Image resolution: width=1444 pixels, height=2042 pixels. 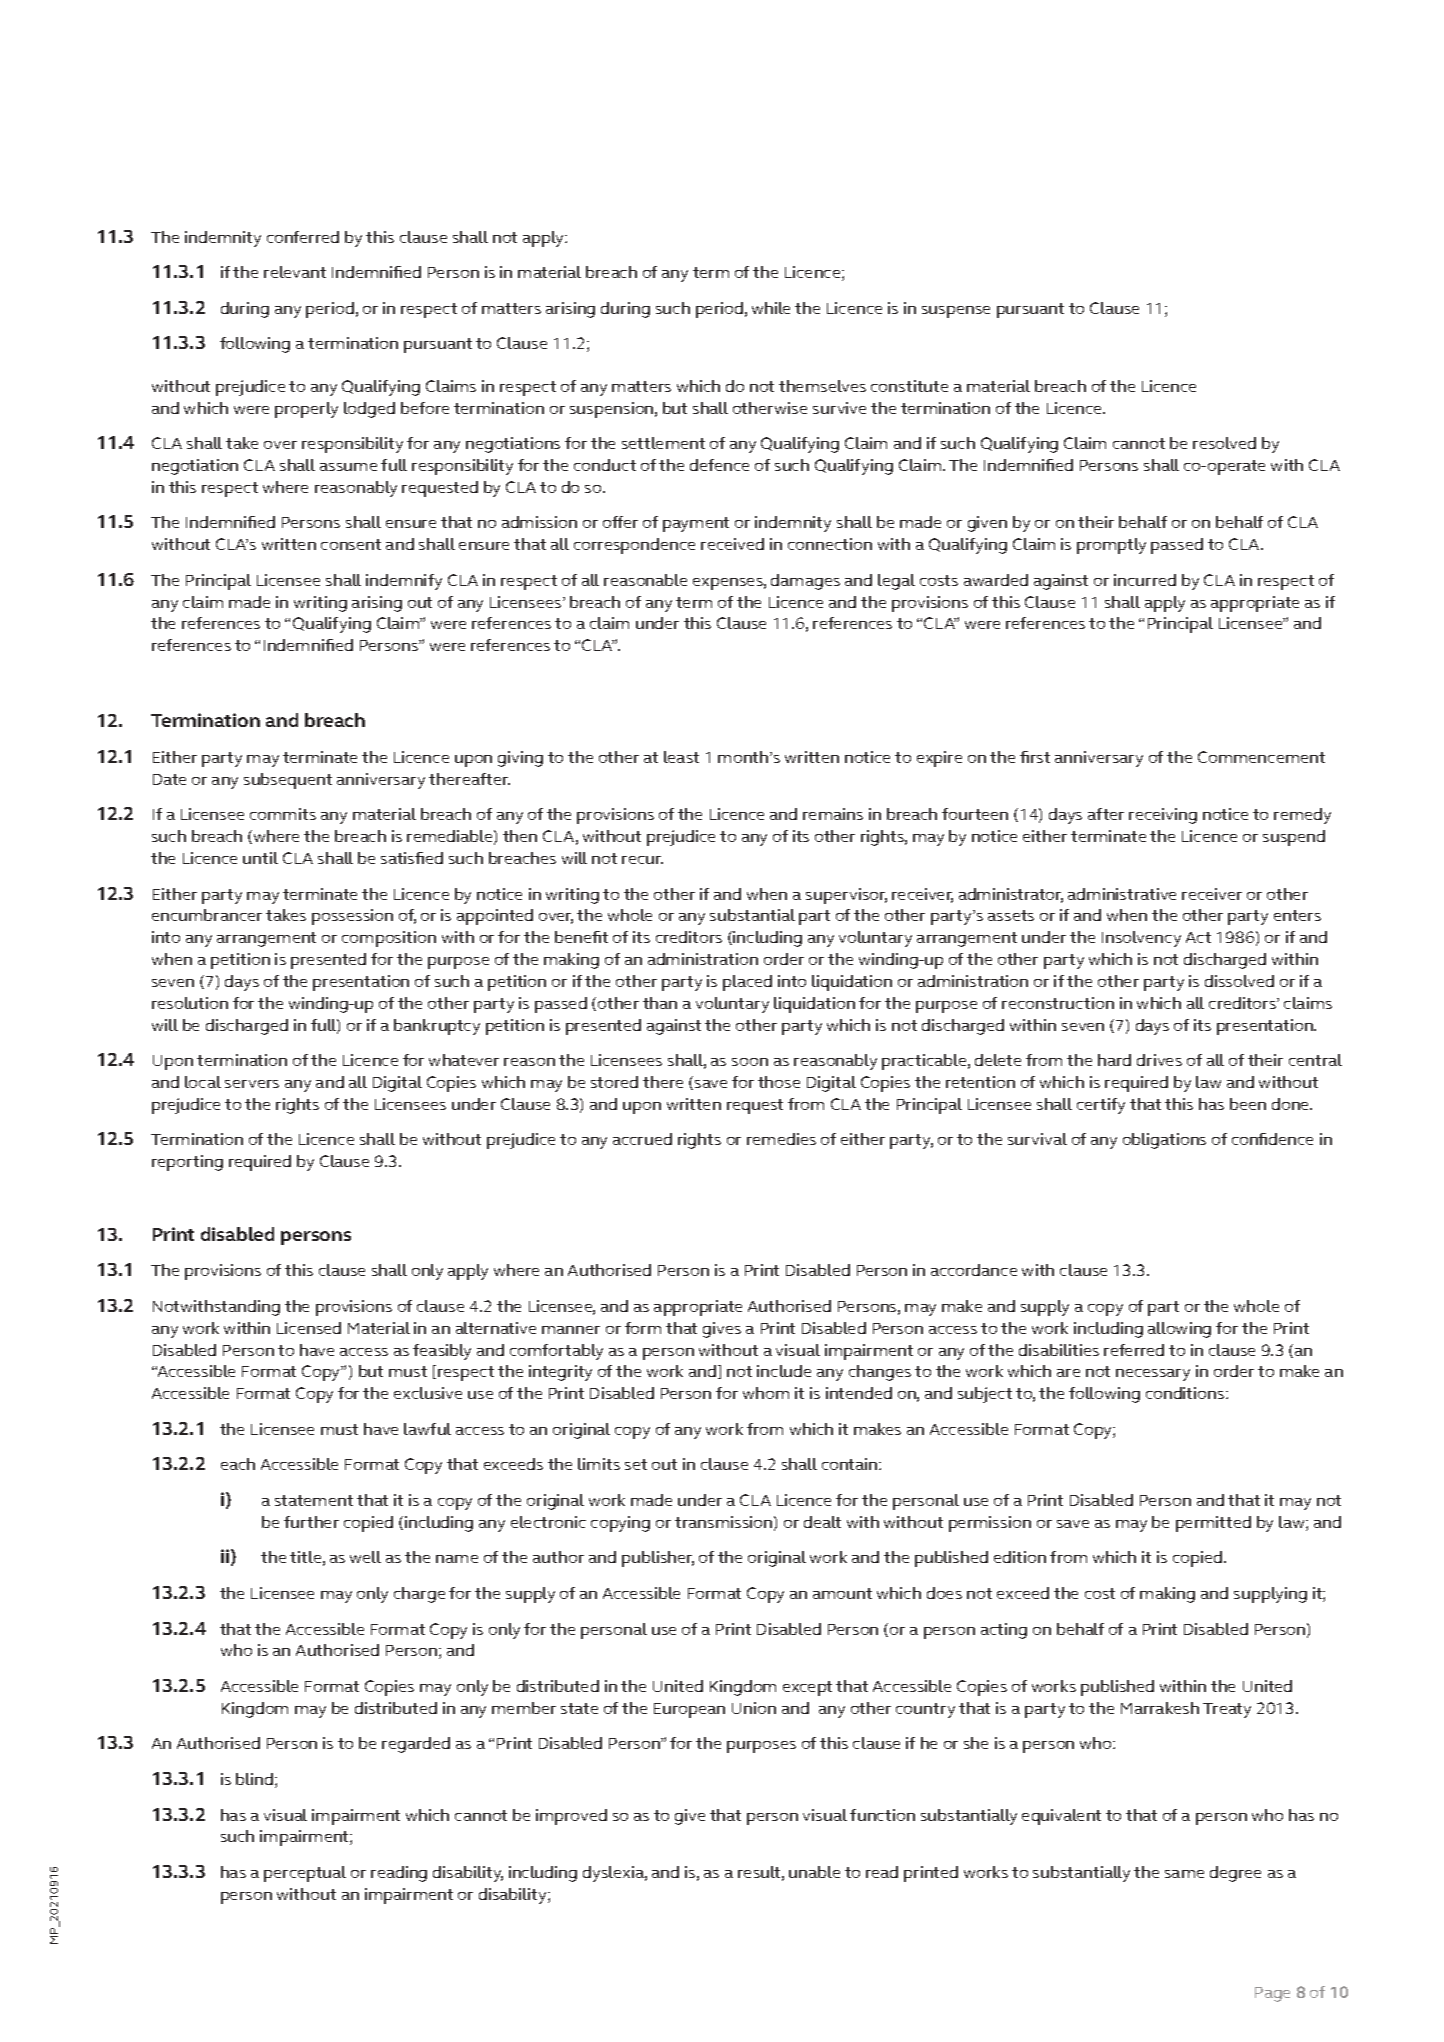 What do you see at coordinates (295, 272) in the screenshot?
I see `relevant` at bounding box center [295, 272].
